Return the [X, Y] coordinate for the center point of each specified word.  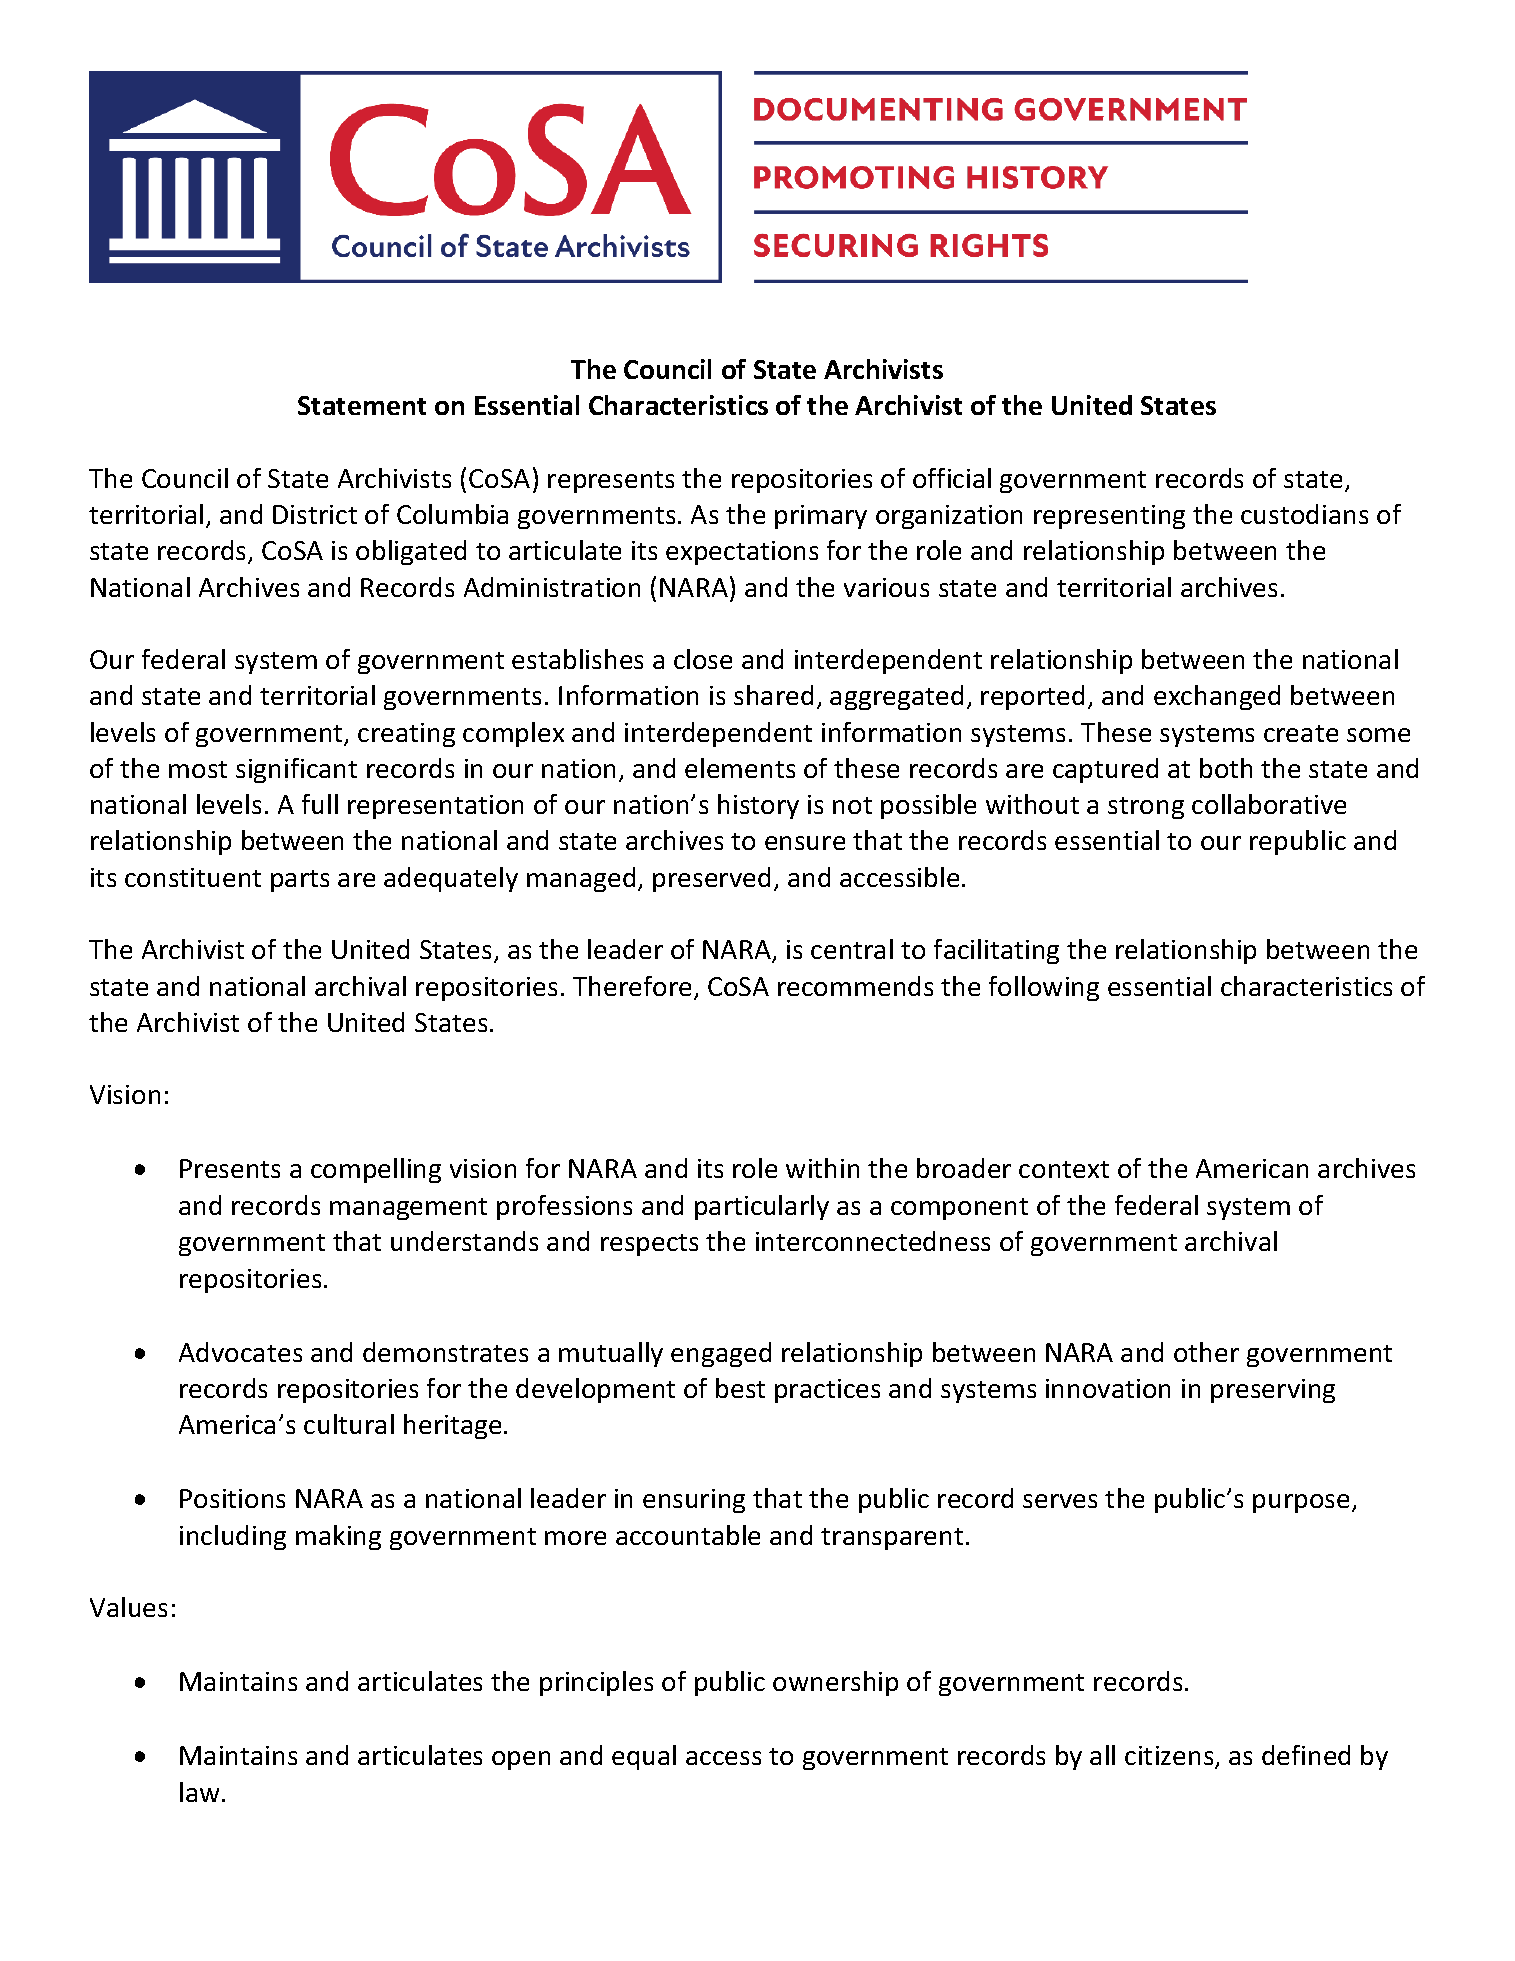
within [822, 1168]
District [315, 514]
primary [821, 517]
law [199, 1792]
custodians [1304, 514]
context [1064, 1169]
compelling [376, 1170]
